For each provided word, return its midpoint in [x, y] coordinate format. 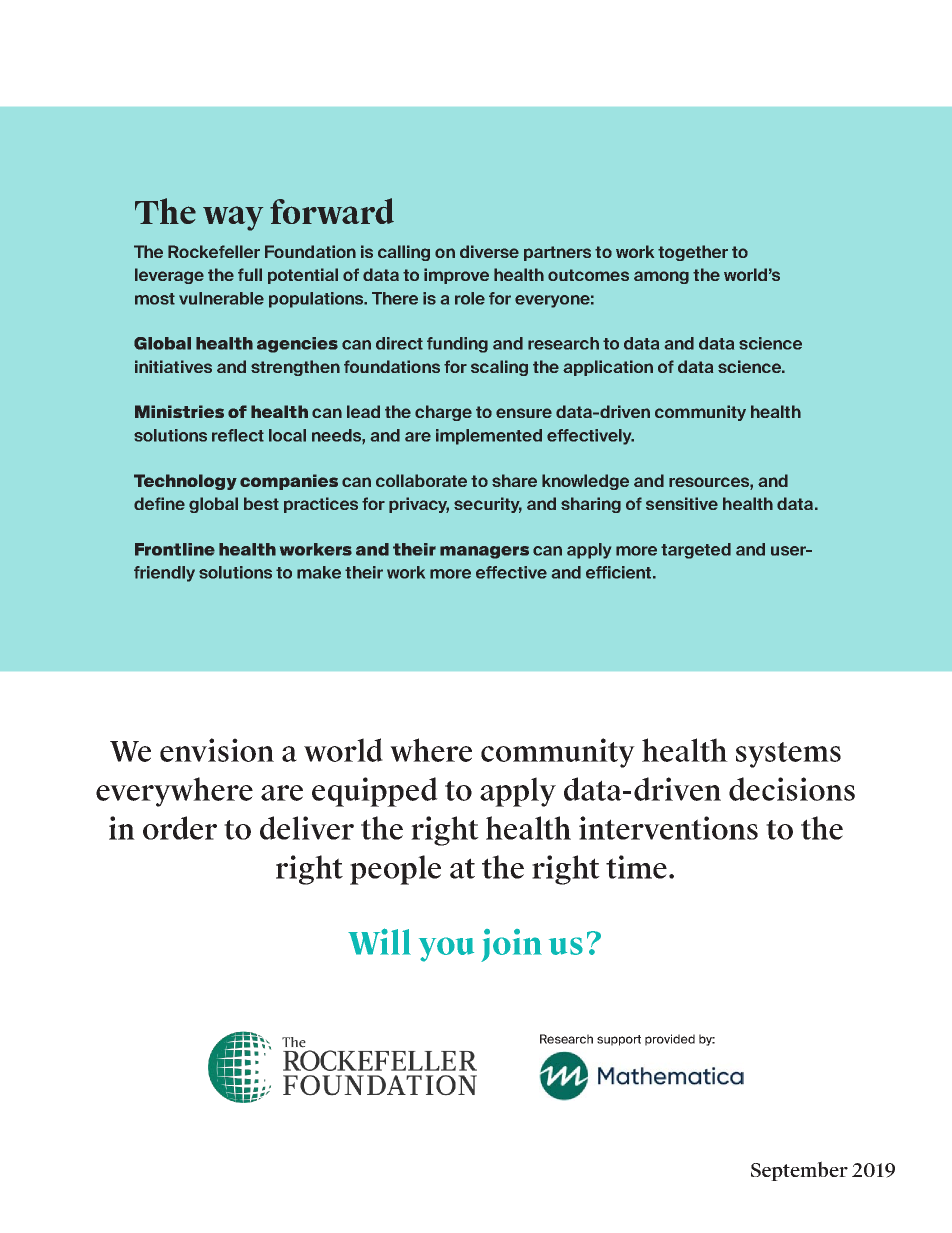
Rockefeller [214, 251]
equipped [375, 792]
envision [217, 750]
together [693, 253]
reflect [238, 435]
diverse [489, 251]
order [180, 828]
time [636, 867]
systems [788, 755]
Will [379, 941]
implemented [489, 437]
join [511, 945]
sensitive [682, 503]
